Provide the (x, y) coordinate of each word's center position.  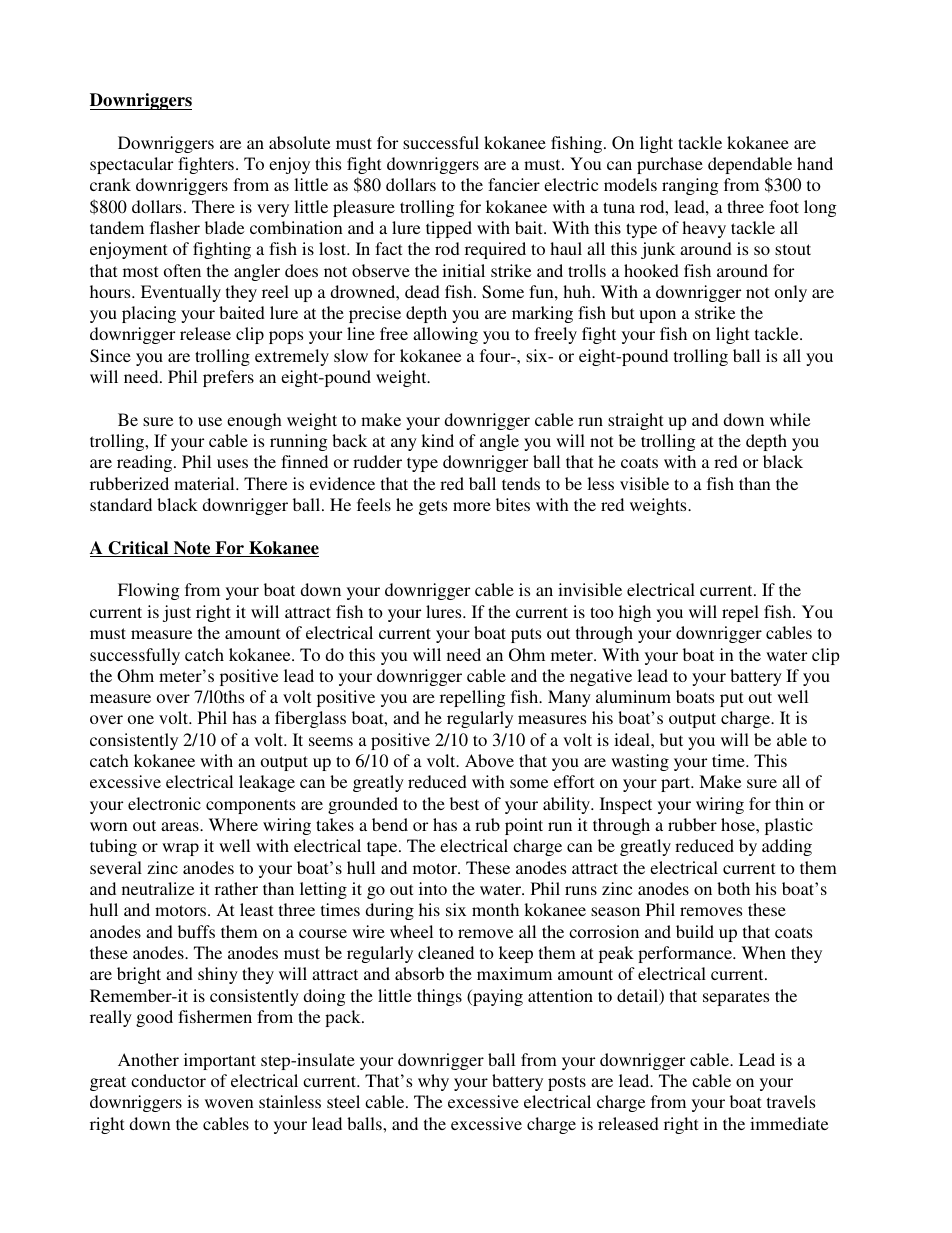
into (433, 888)
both (733, 888)
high (635, 613)
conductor (168, 1080)
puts (526, 635)
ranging (690, 186)
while (790, 419)
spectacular (131, 165)
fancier (514, 184)
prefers (228, 378)
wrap (180, 849)
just (177, 613)
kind (437, 440)
